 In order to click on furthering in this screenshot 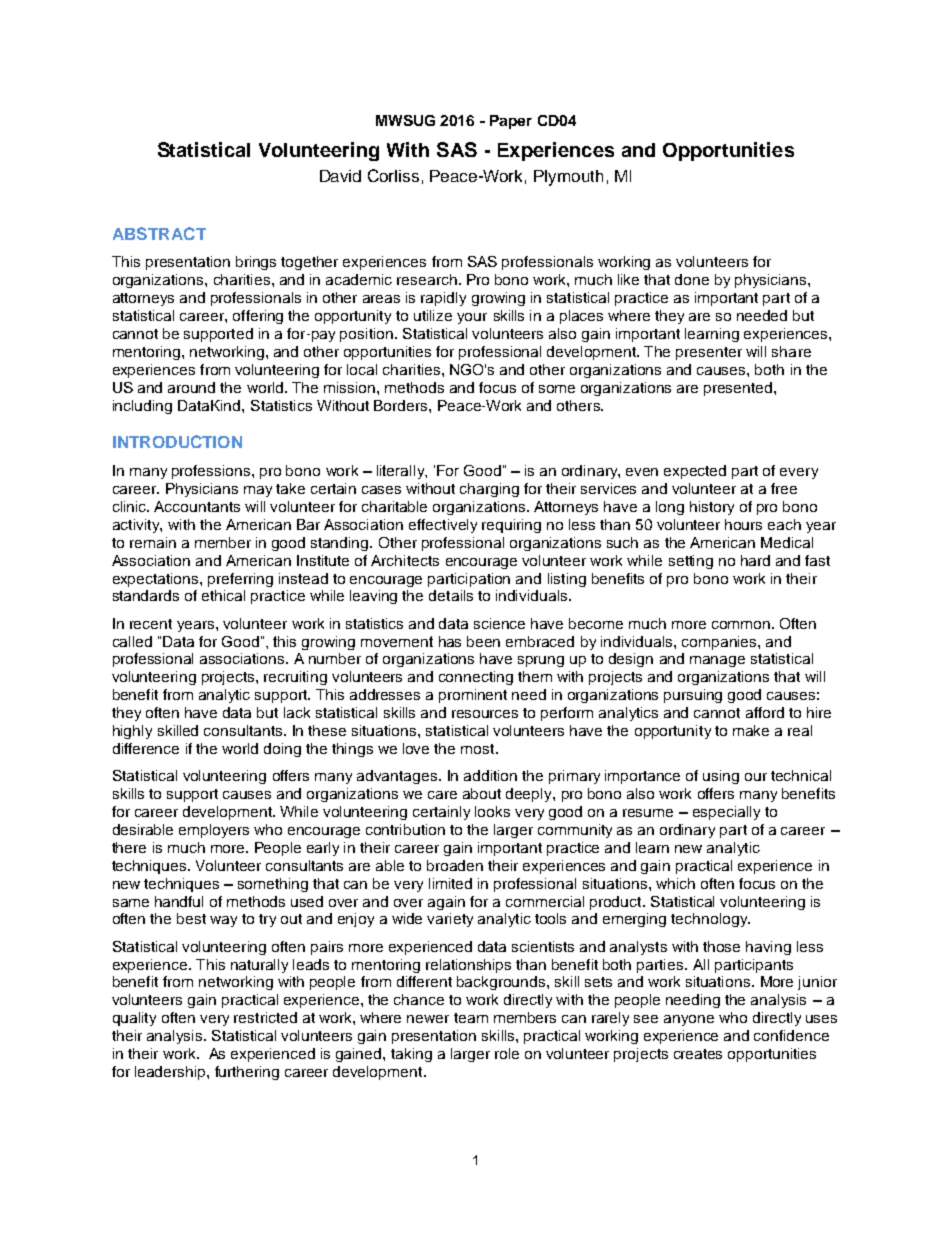, I will do `click(247, 1073)`.
